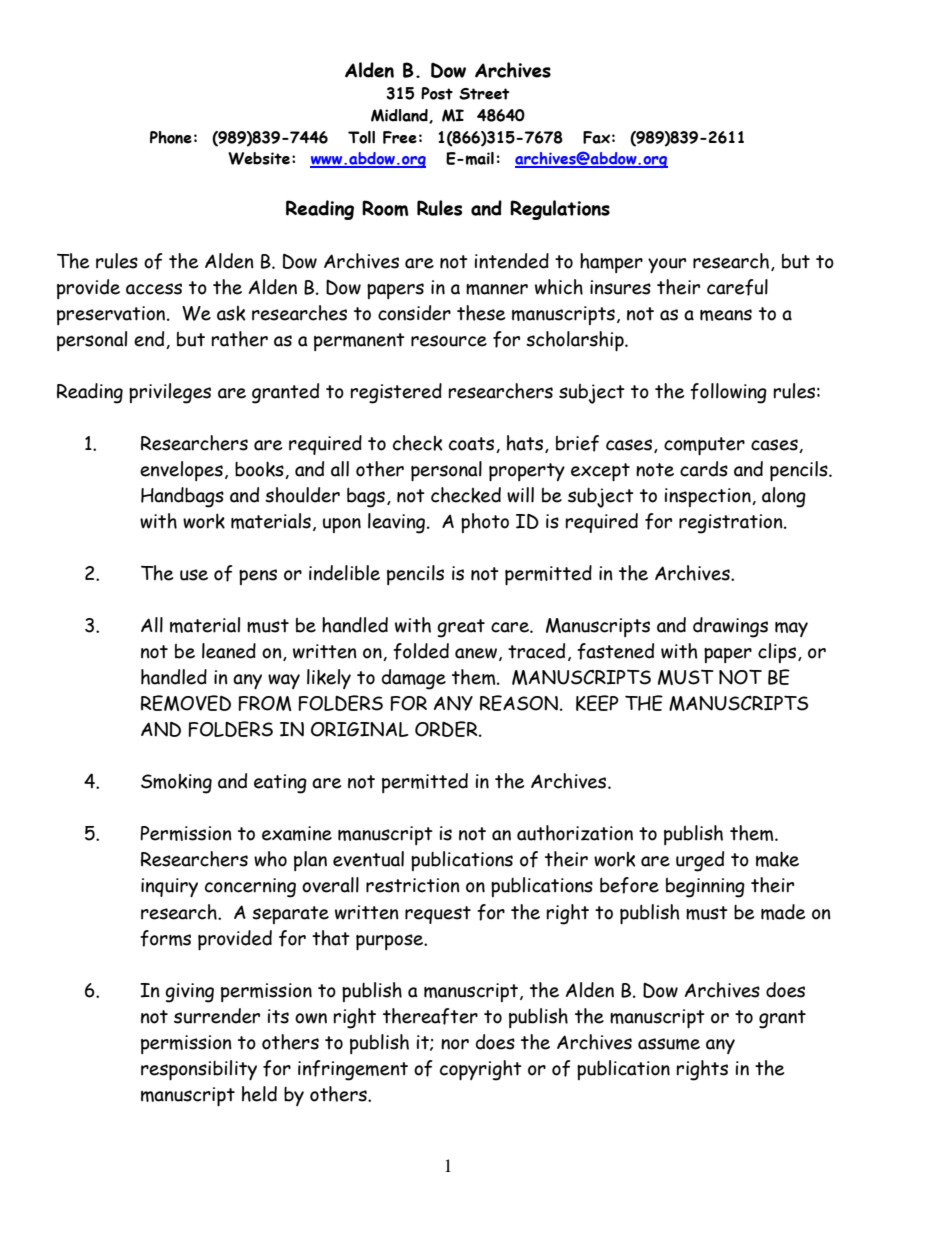 This screenshot has width=952, height=1233. What do you see at coordinates (669, 1044) in the screenshot?
I see `assume` at bounding box center [669, 1044].
